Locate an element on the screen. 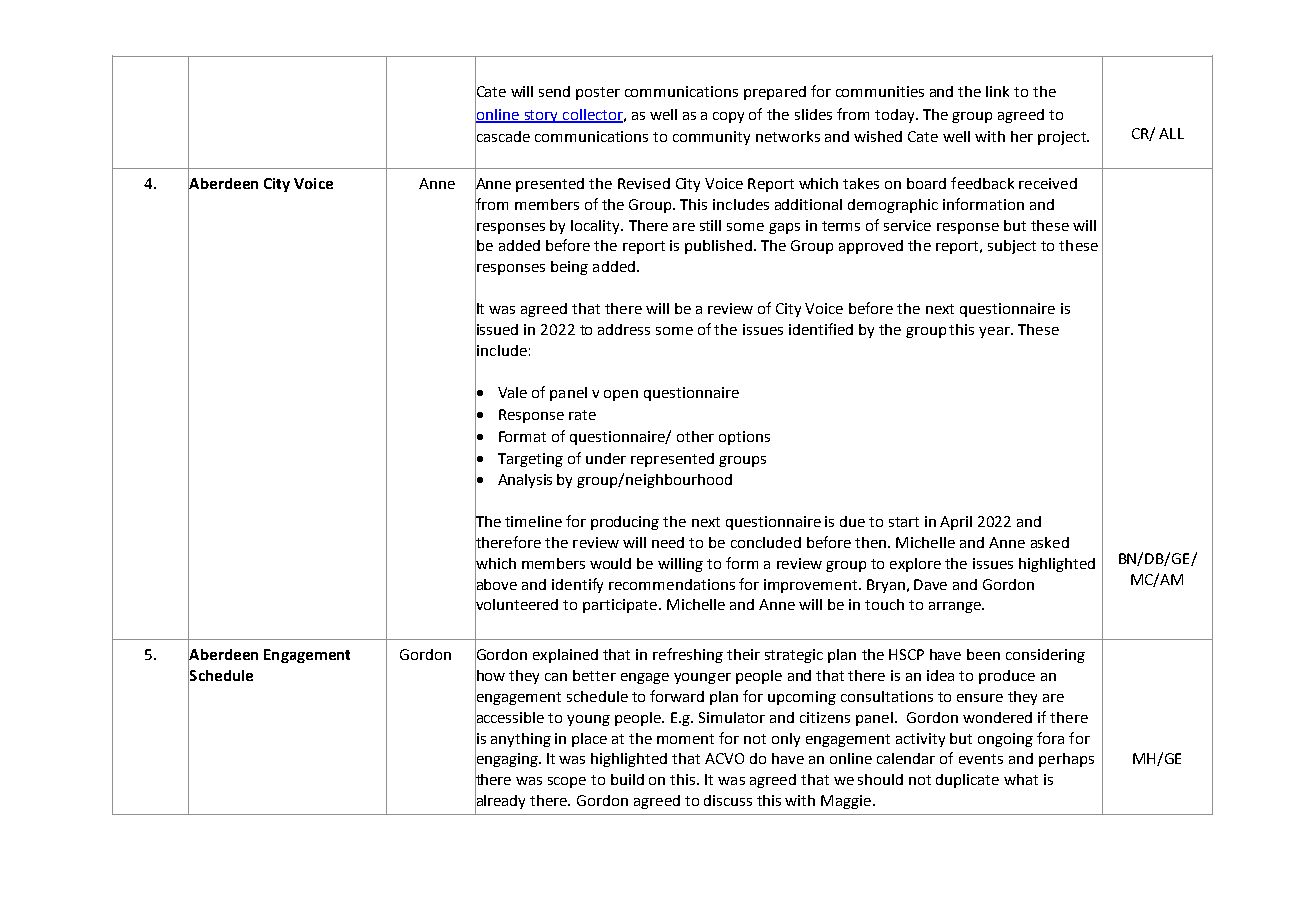 This screenshot has height=924, width=1307. would is located at coordinates (610, 563).
